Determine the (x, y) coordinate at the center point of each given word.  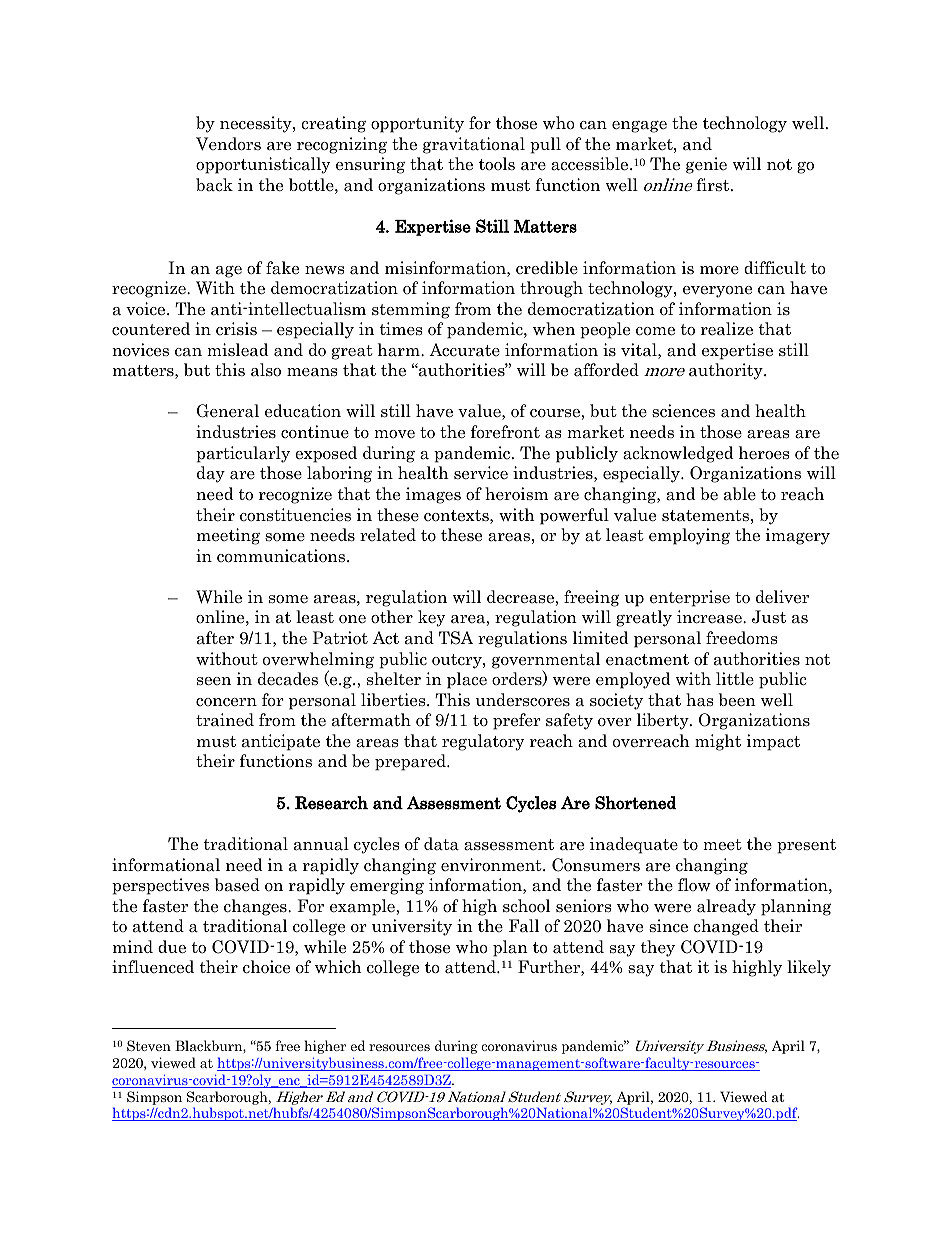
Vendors (228, 144)
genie (706, 165)
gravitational (474, 145)
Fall (524, 926)
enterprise (690, 598)
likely (809, 968)
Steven (149, 1045)
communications (282, 556)
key (431, 618)
